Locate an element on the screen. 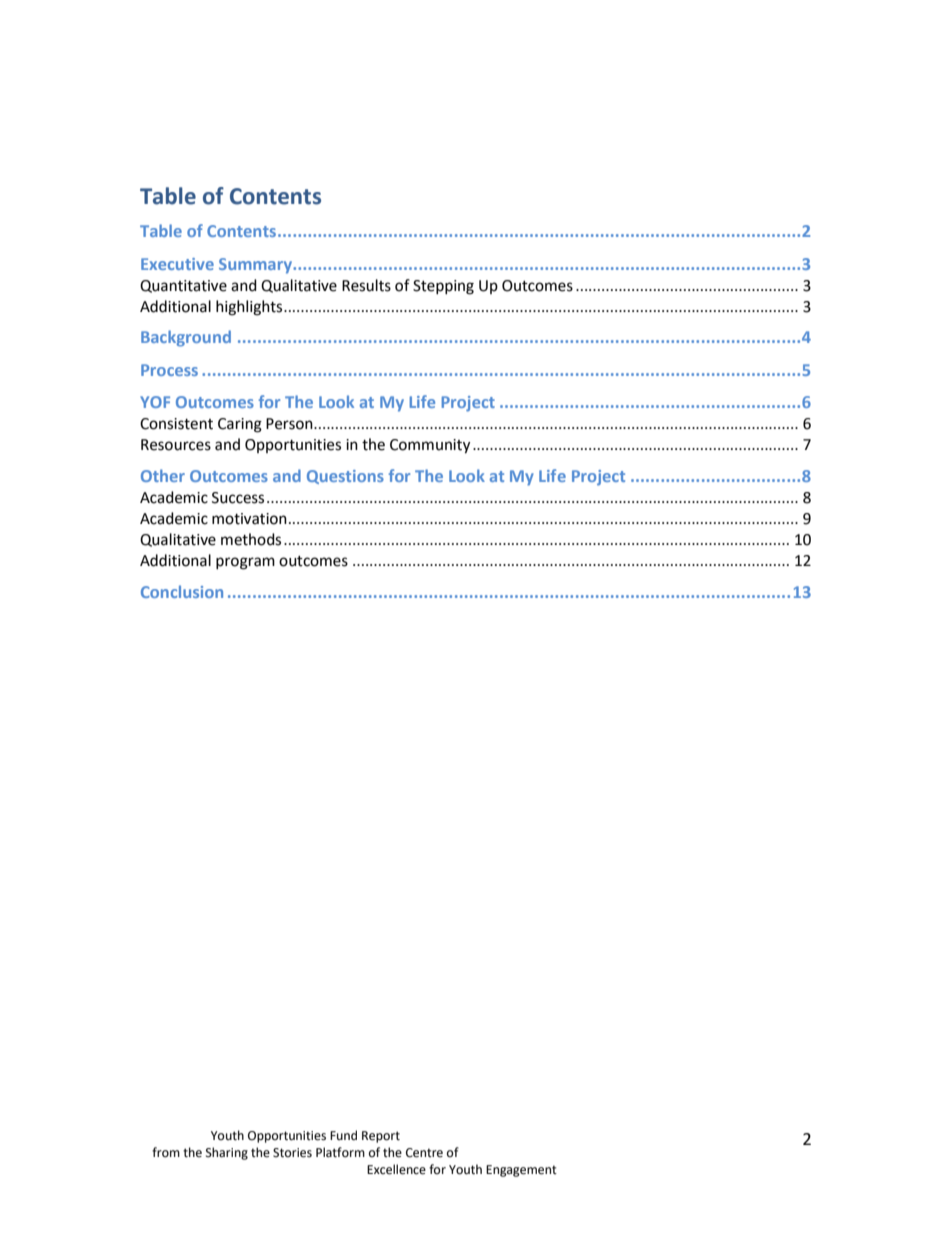  Quantitative is located at coordinates (183, 286).
